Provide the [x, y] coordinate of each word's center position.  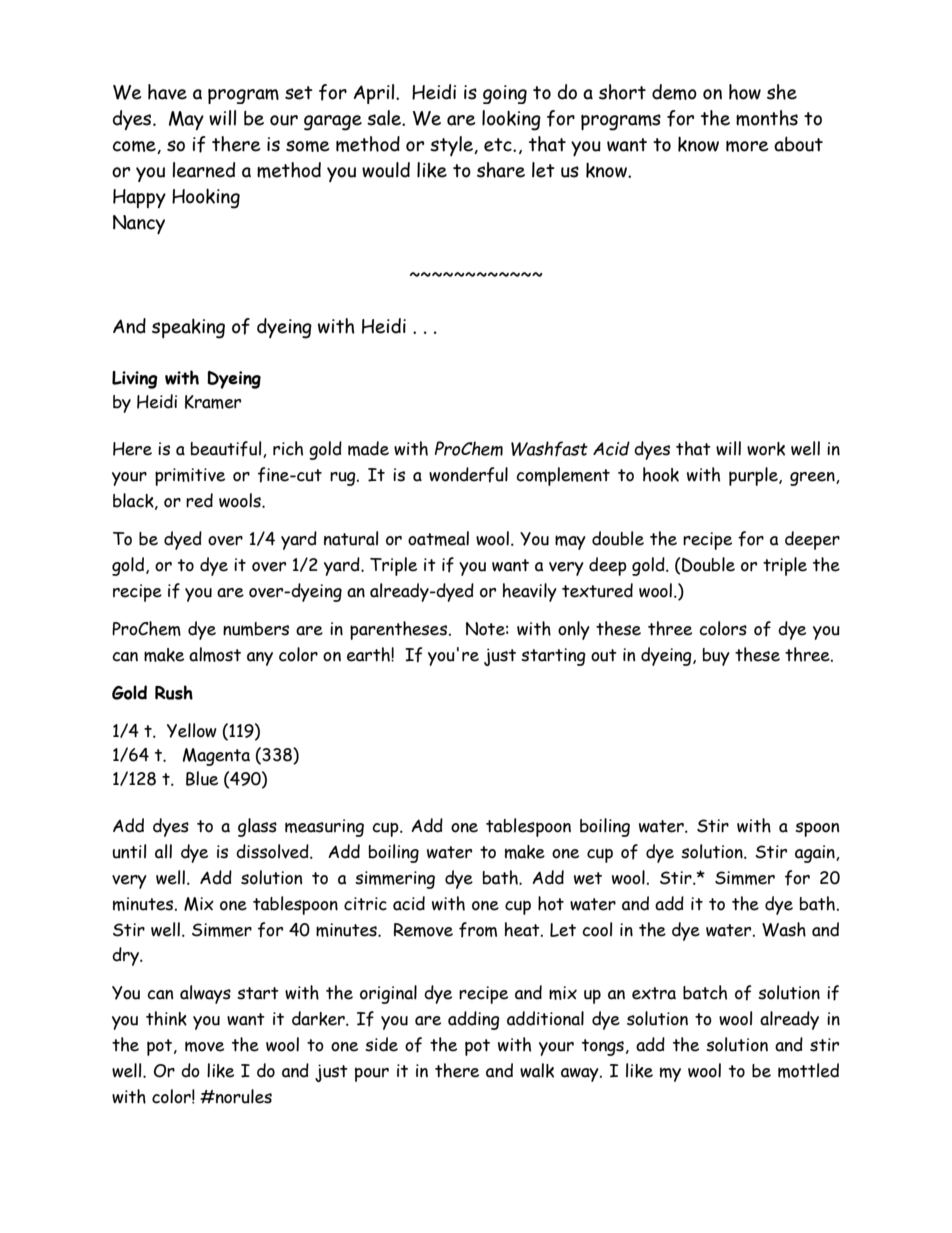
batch [705, 992]
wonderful [468, 475]
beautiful [227, 449]
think [166, 1018]
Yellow [192, 730]
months [767, 118]
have [167, 92]
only [574, 630]
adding [474, 1020]
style [452, 146]
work [766, 449]
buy [716, 657]
